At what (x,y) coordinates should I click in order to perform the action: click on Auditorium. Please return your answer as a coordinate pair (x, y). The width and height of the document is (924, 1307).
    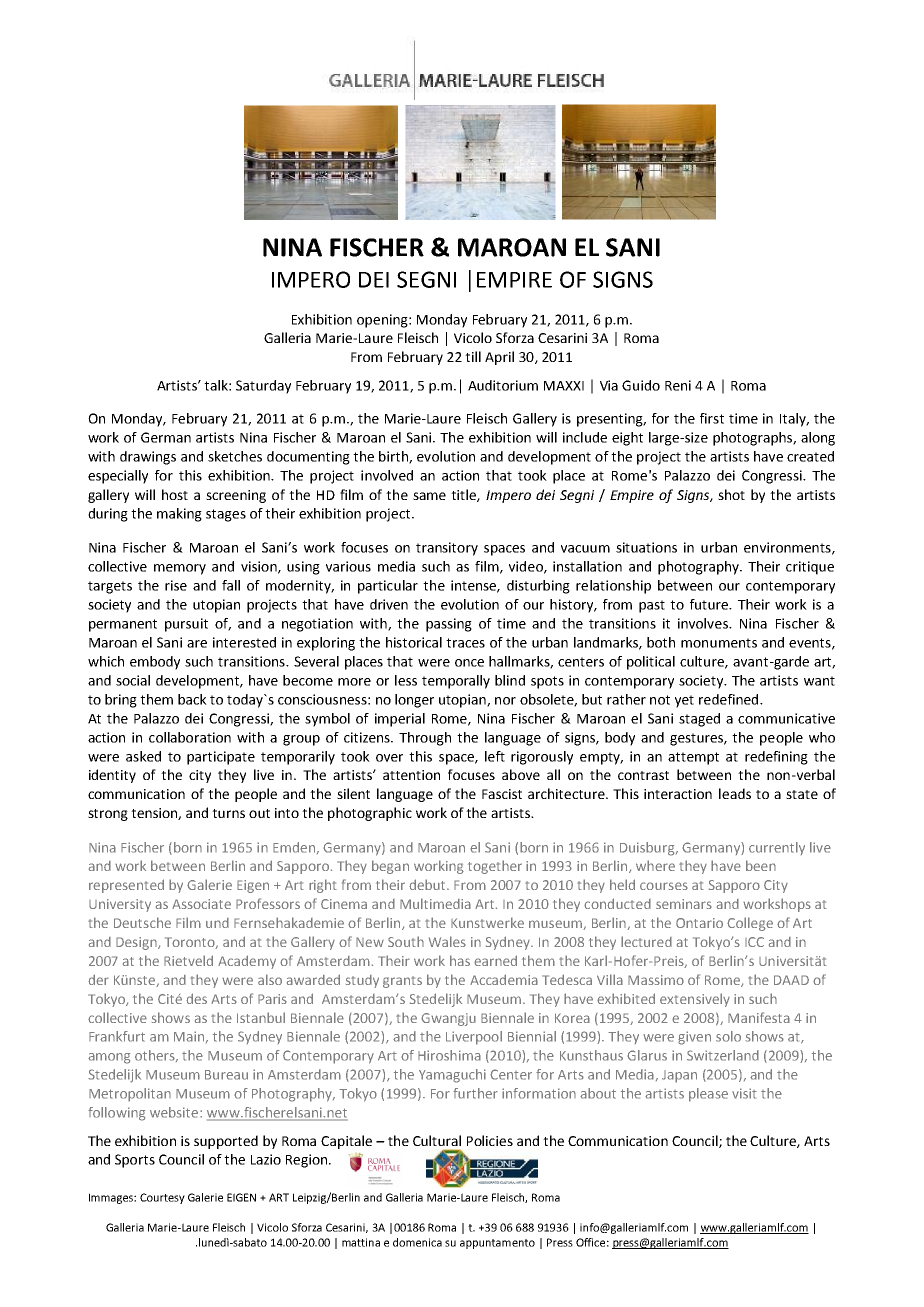
    Looking at the image, I should click on (503, 385).
